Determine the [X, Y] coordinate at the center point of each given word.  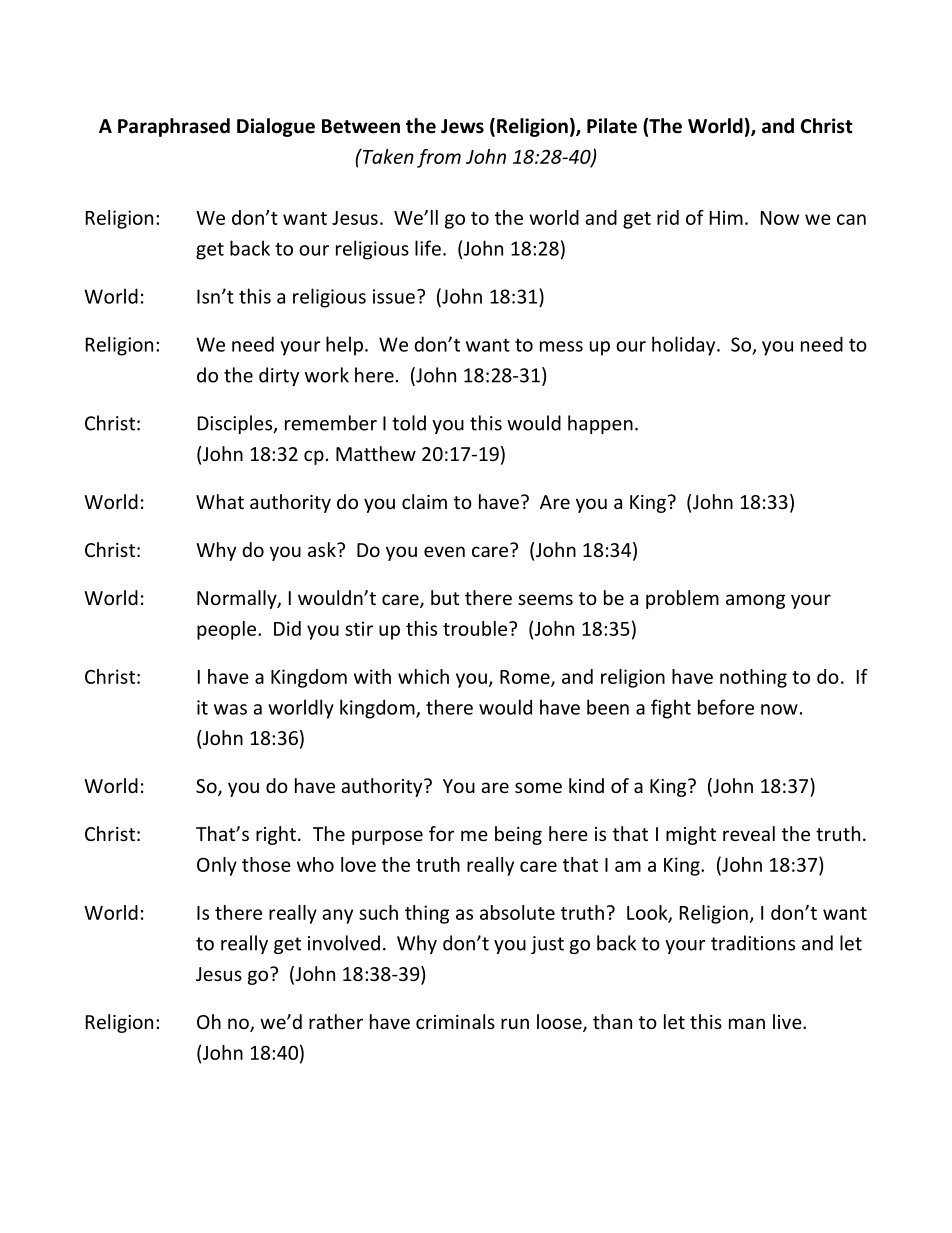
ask [323, 549]
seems [545, 599]
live [788, 1021]
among [755, 601]
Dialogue [276, 127]
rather [336, 1021]
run [515, 1023]
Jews [462, 126]
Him [726, 217]
